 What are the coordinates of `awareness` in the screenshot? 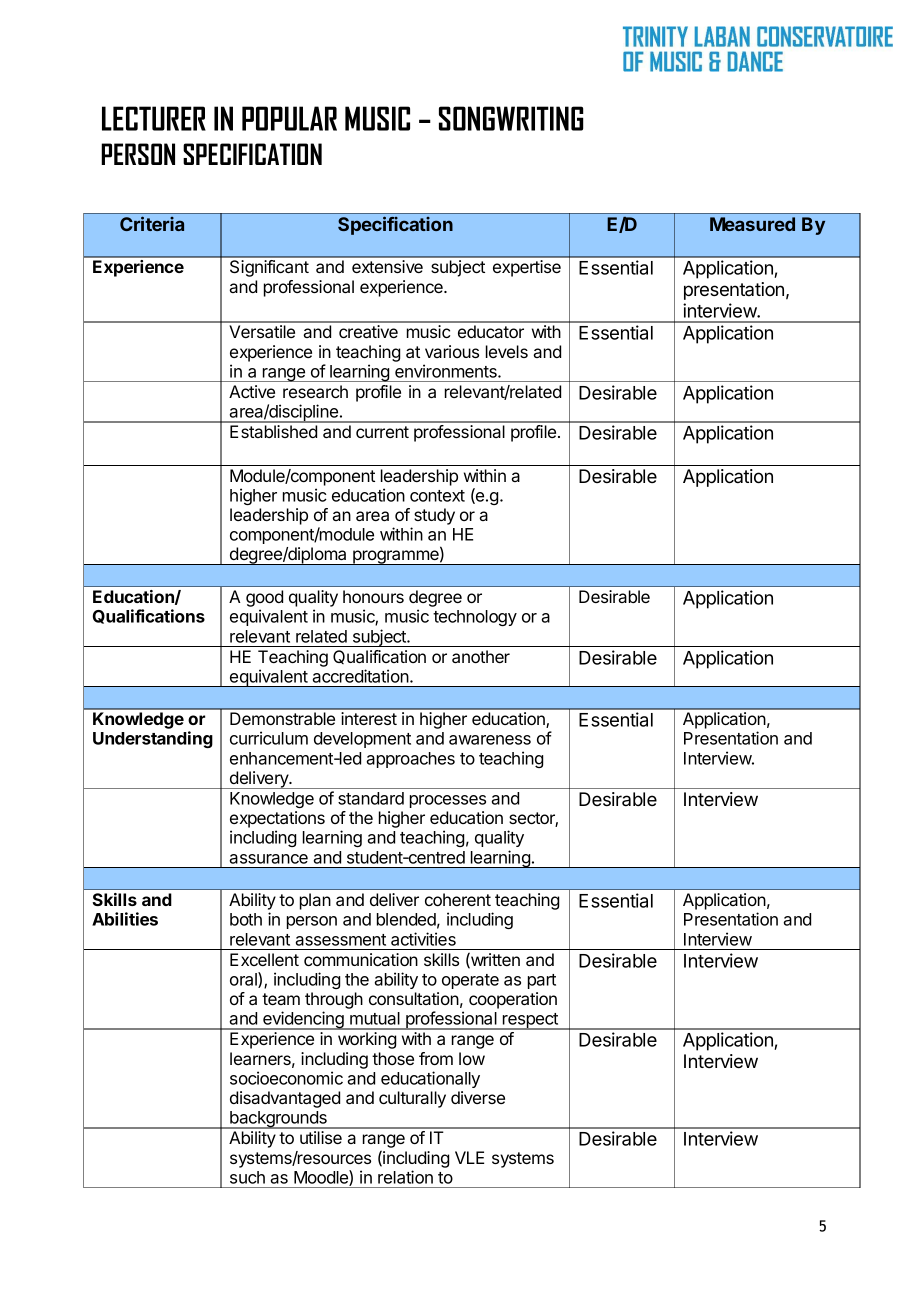 It's located at (490, 740).
